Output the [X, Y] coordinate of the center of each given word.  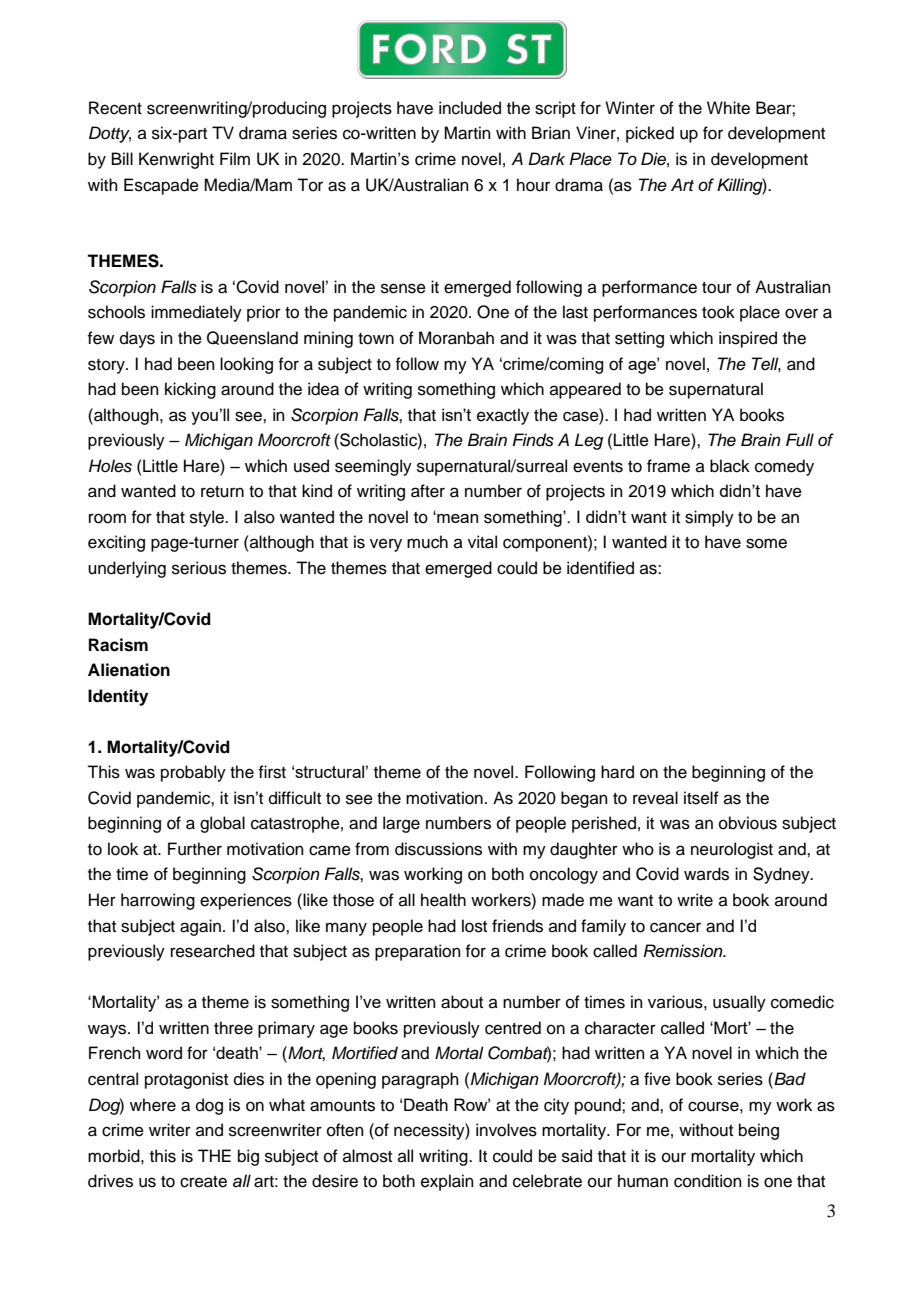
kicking [190, 390]
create [203, 1182]
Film [235, 158]
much [427, 542]
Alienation [129, 670]
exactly [503, 416]
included [470, 108]
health [443, 900]
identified [600, 568]
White [728, 108]
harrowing [158, 901]
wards [706, 874]
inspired [748, 339]
